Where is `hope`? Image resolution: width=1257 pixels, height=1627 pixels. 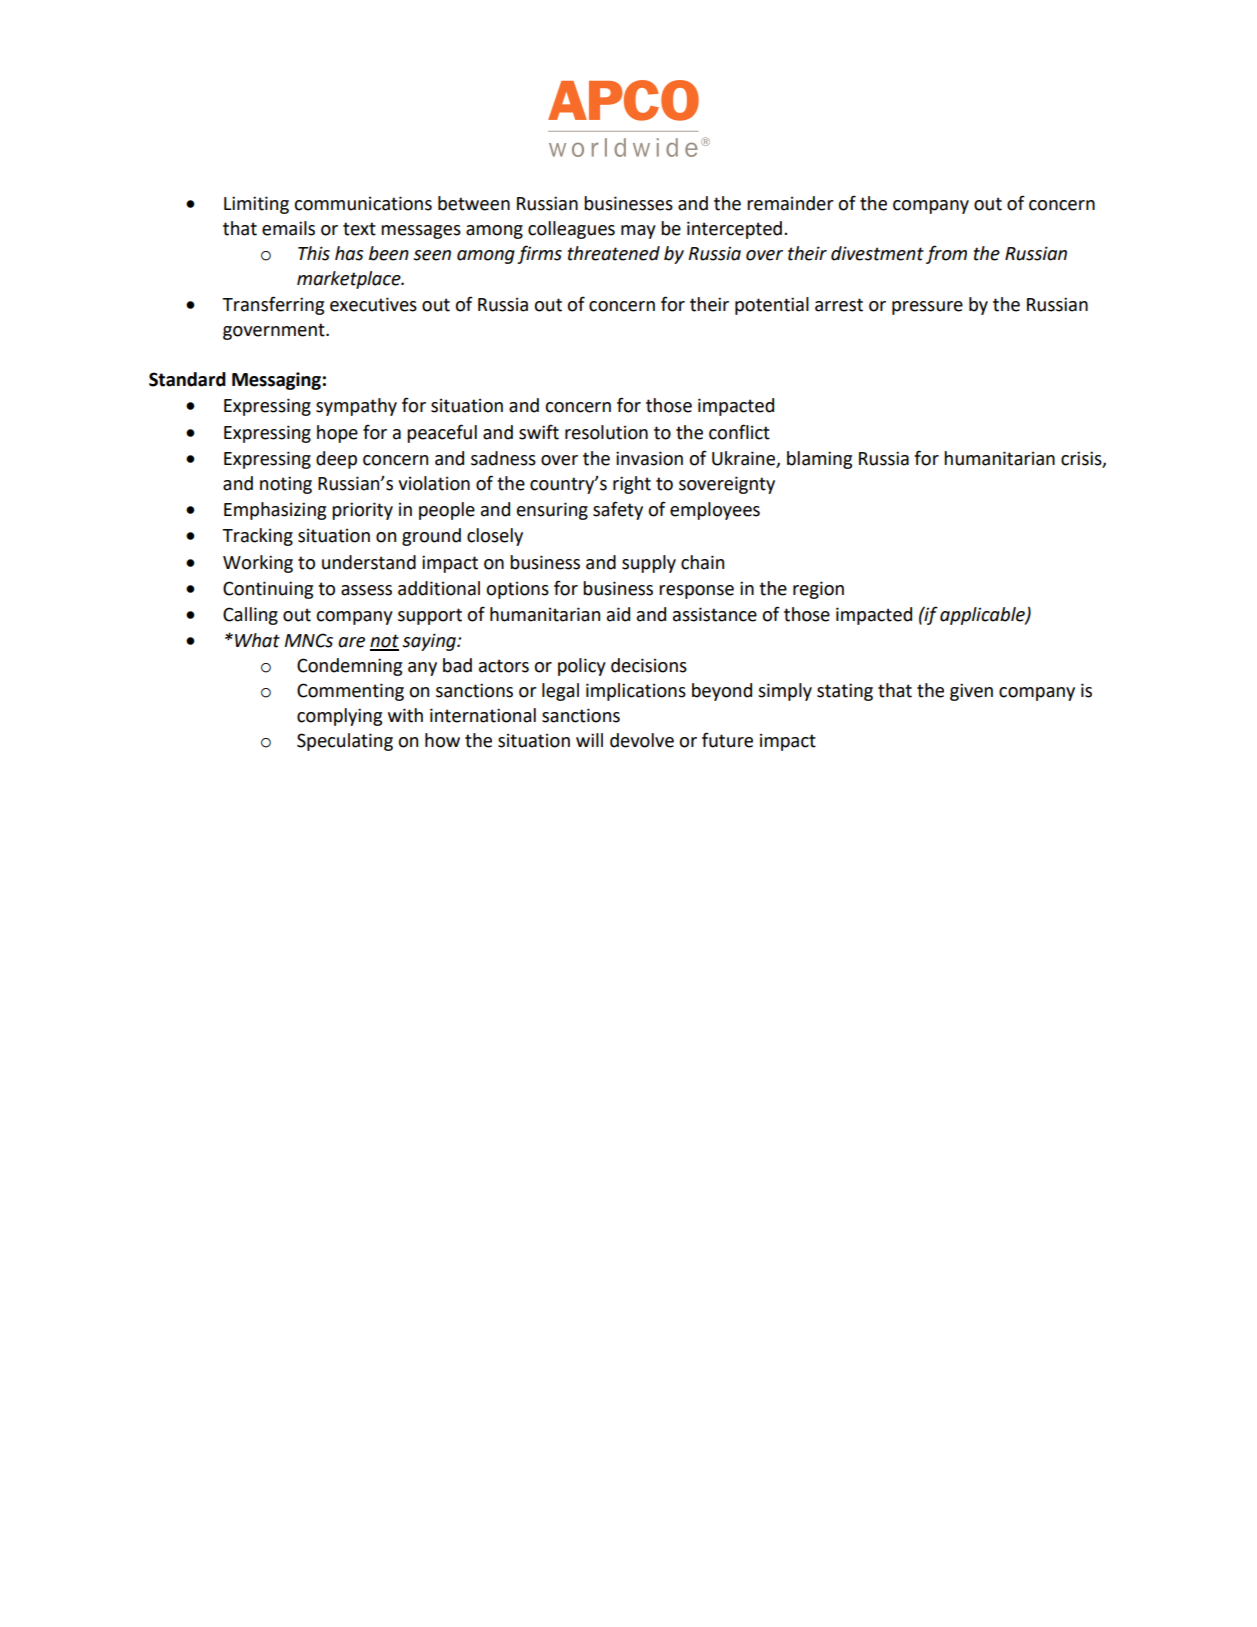
hope is located at coordinates (337, 434).
